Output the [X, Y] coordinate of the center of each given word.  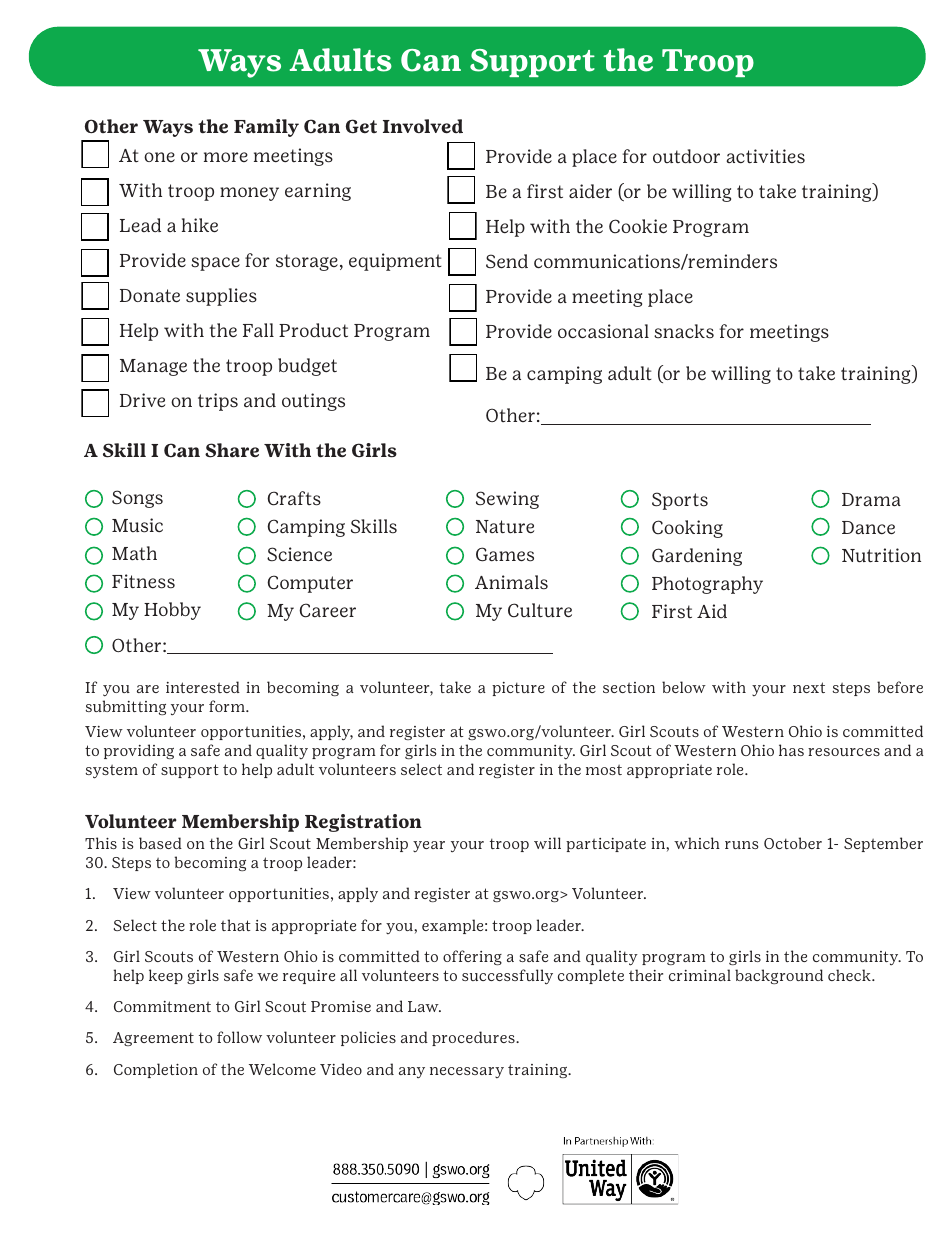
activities [765, 156]
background [779, 976]
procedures [474, 1038]
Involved [423, 126]
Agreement [153, 1039]
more [226, 157]
